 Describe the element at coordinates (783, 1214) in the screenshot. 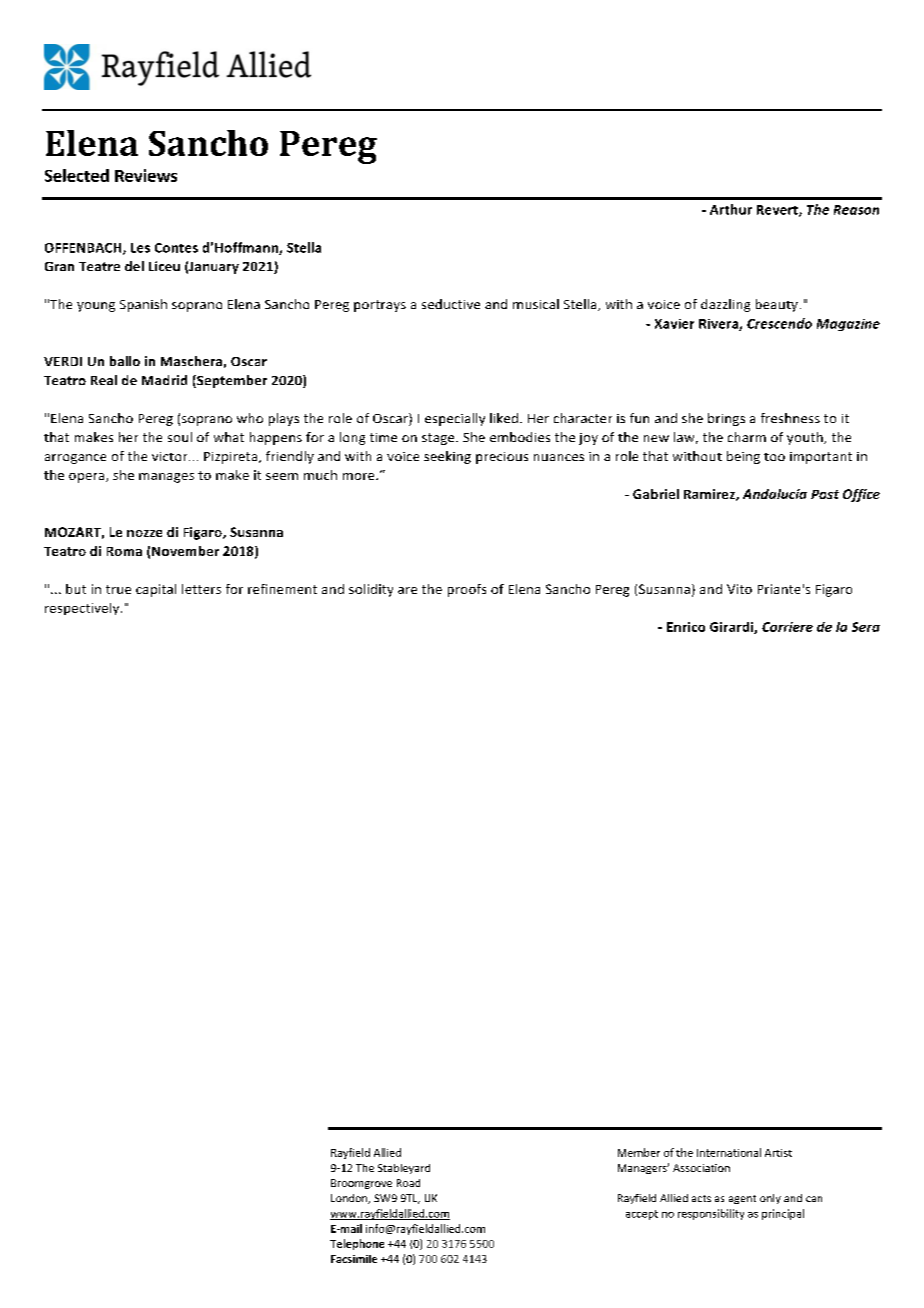

I see `principal` at that location.
